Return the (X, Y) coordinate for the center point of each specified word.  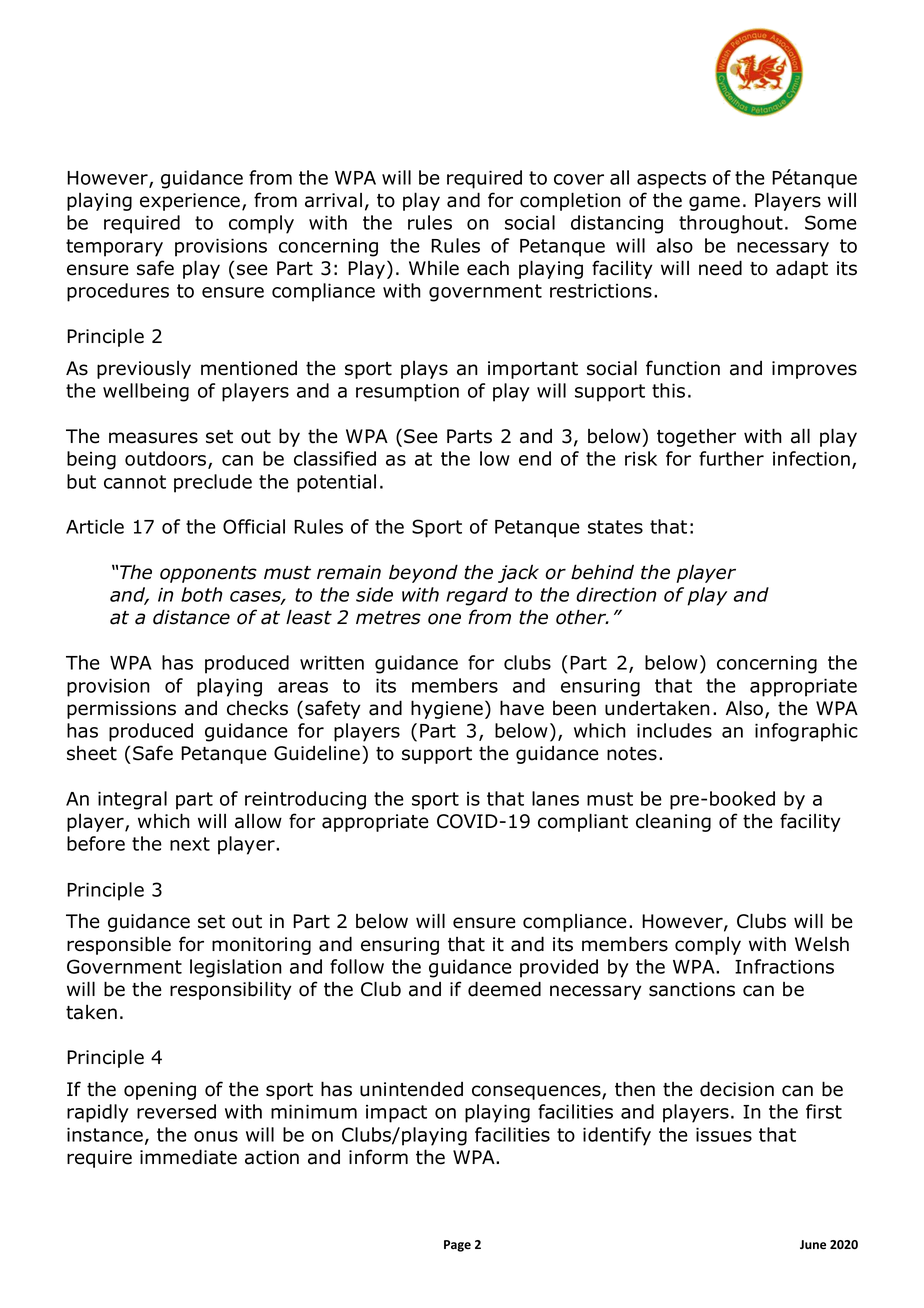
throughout (731, 224)
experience (191, 202)
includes (674, 730)
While (434, 268)
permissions (121, 710)
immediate (188, 1157)
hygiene (447, 709)
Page (457, 1246)
